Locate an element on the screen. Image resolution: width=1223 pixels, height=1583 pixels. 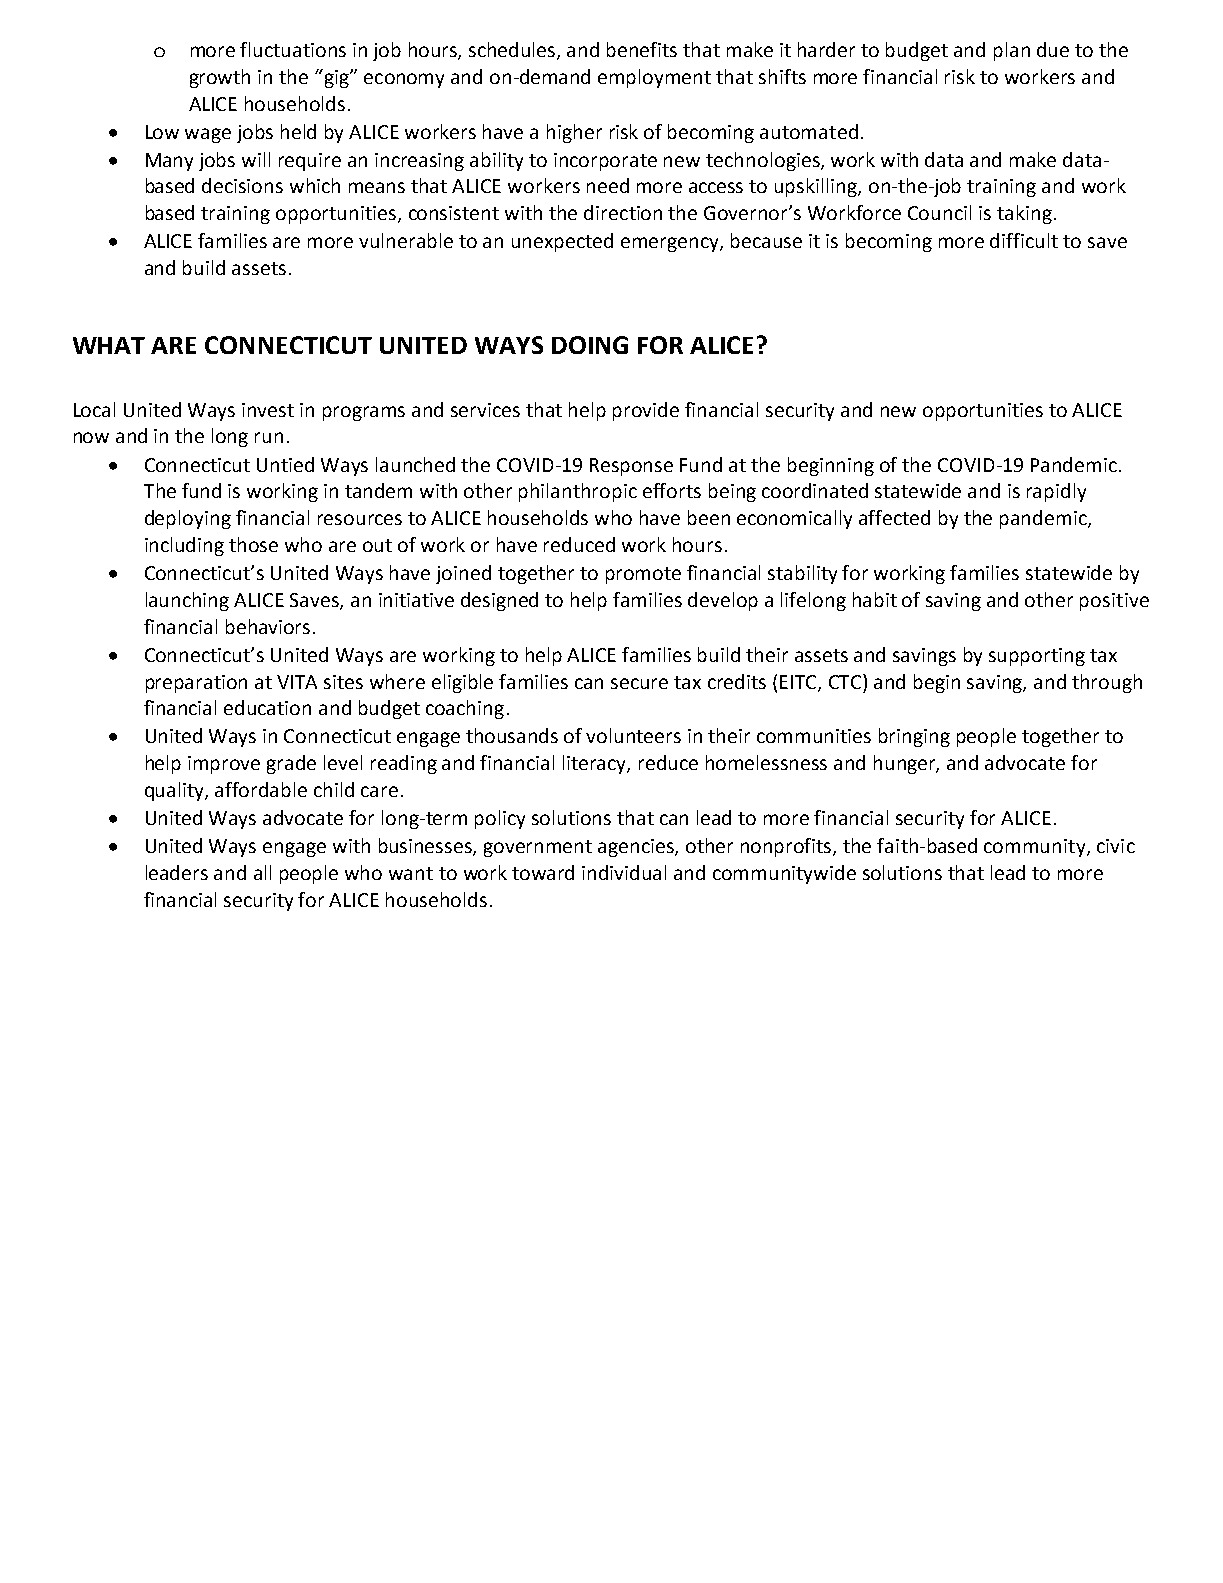
civic is located at coordinates (1116, 846).
